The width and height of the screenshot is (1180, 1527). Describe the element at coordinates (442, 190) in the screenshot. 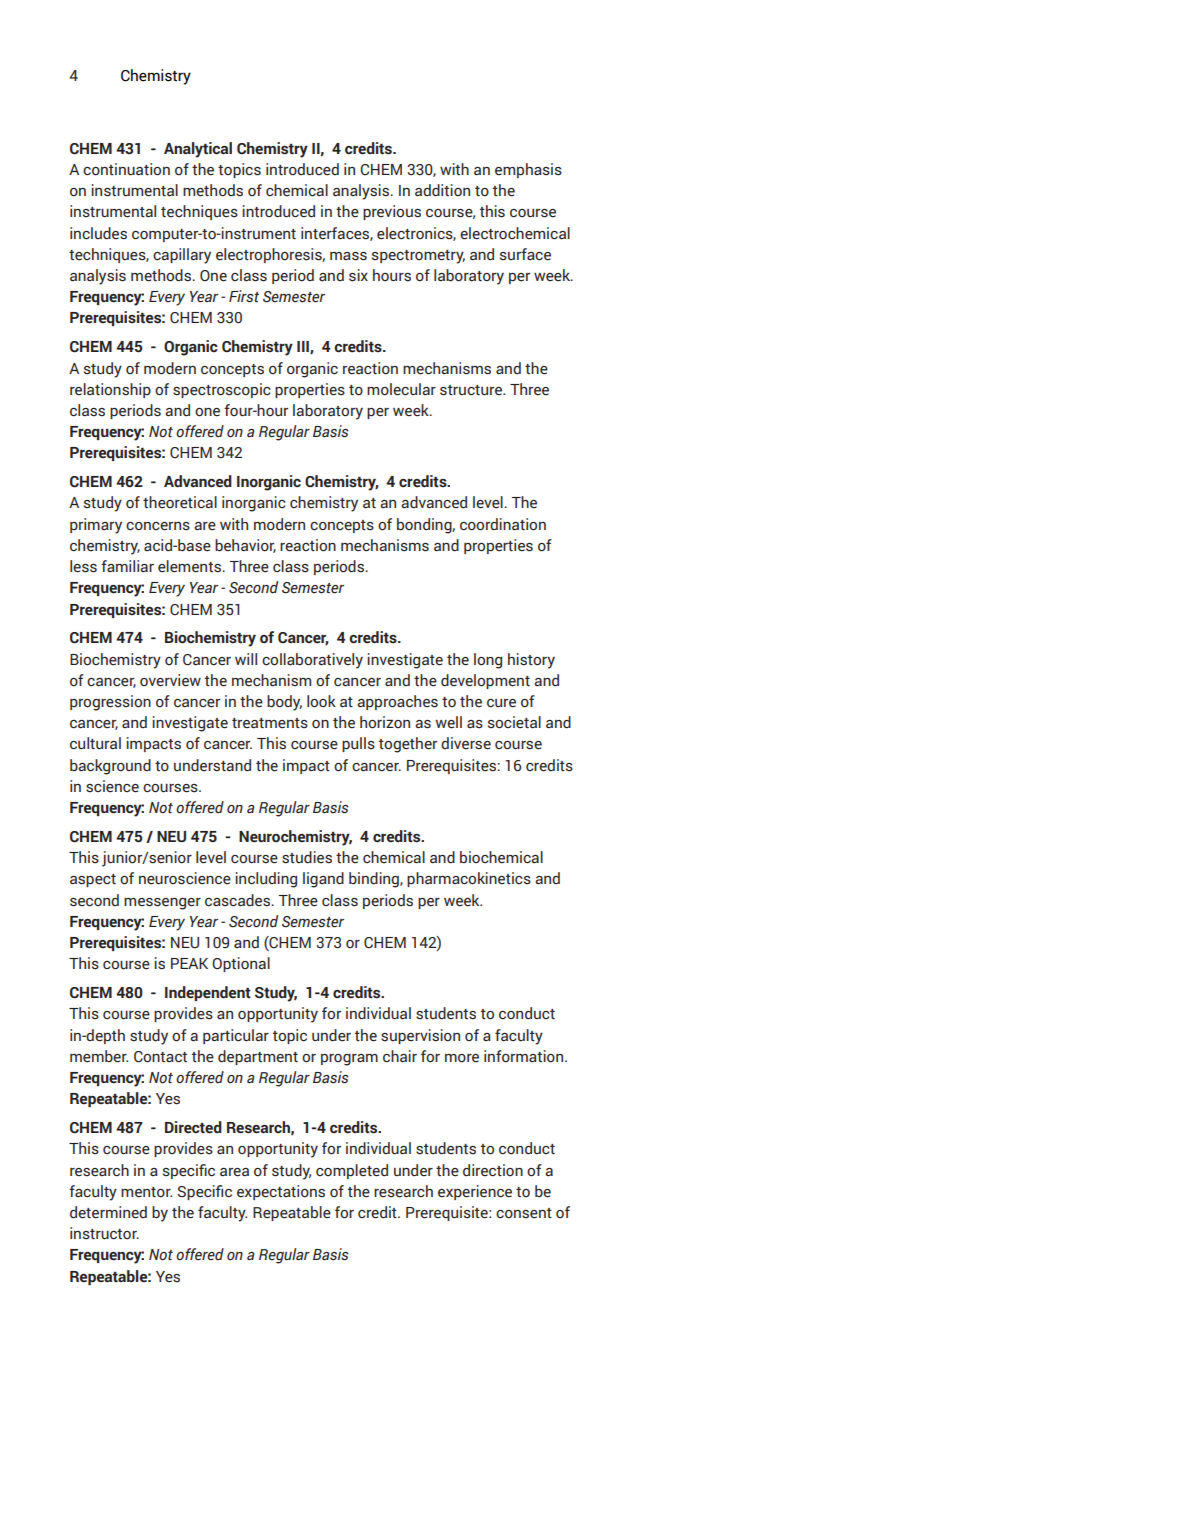

I see `addition` at that location.
